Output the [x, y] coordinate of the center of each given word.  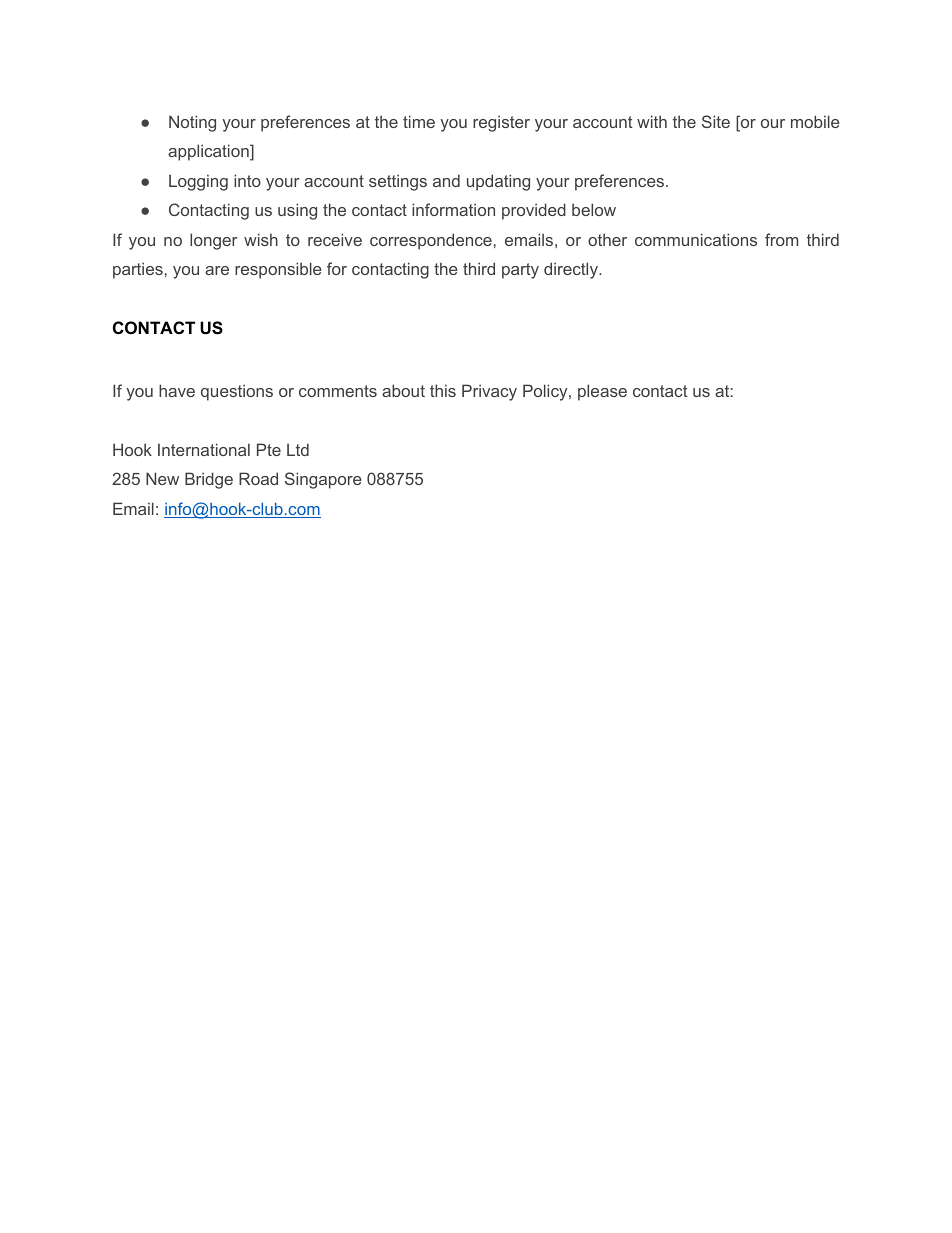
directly [572, 270]
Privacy [489, 392]
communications [696, 239]
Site [716, 121]
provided [534, 211]
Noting [192, 123]
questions [237, 392]
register [501, 123]
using [297, 211]
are [217, 270]
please [602, 392]
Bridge [209, 480]
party [520, 271]
